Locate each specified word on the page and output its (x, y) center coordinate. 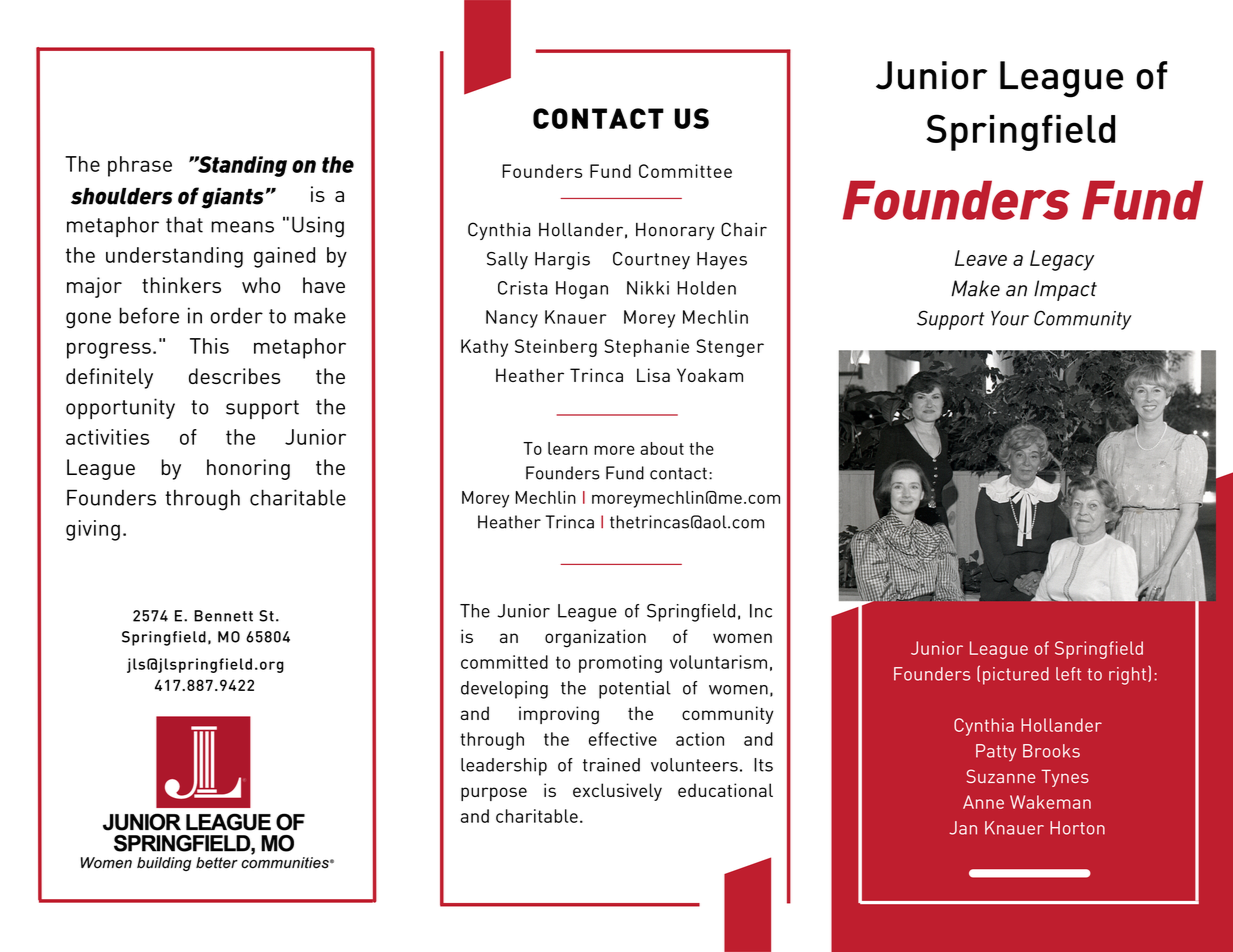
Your (1010, 318)
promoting (620, 664)
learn (568, 448)
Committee (685, 171)
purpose (494, 794)
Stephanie (647, 348)
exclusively (617, 792)
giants (233, 198)
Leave (981, 258)
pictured (1016, 676)
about (662, 448)
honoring (248, 469)
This (209, 346)
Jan (963, 828)
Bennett (223, 616)
